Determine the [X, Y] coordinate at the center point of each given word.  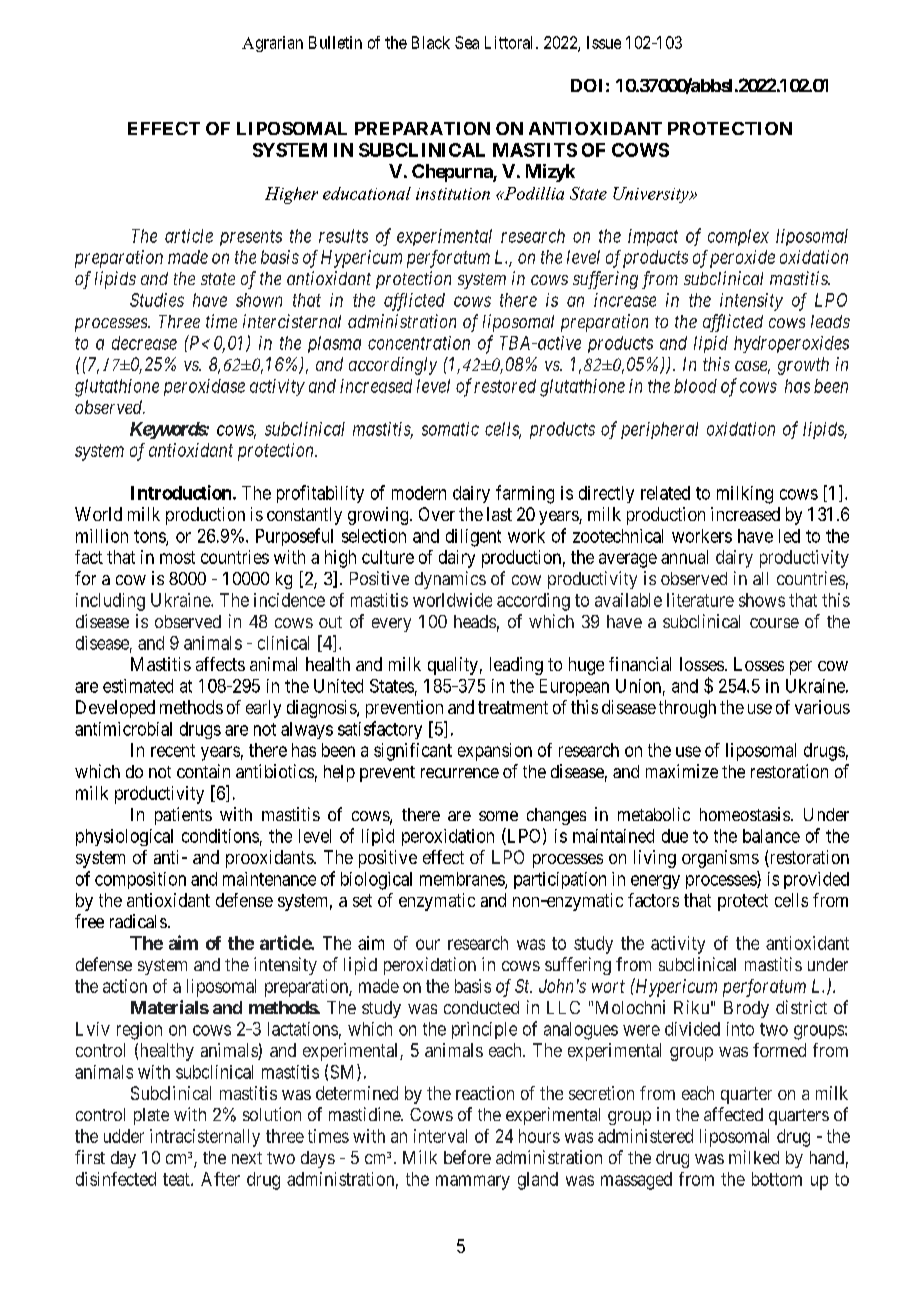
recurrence [460, 773]
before [467, 1157]
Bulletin [335, 42]
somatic [450, 429]
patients [183, 816]
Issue [604, 42]
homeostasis [745, 814]
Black [431, 42]
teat [177, 1179]
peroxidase [204, 387]
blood [695, 386]
